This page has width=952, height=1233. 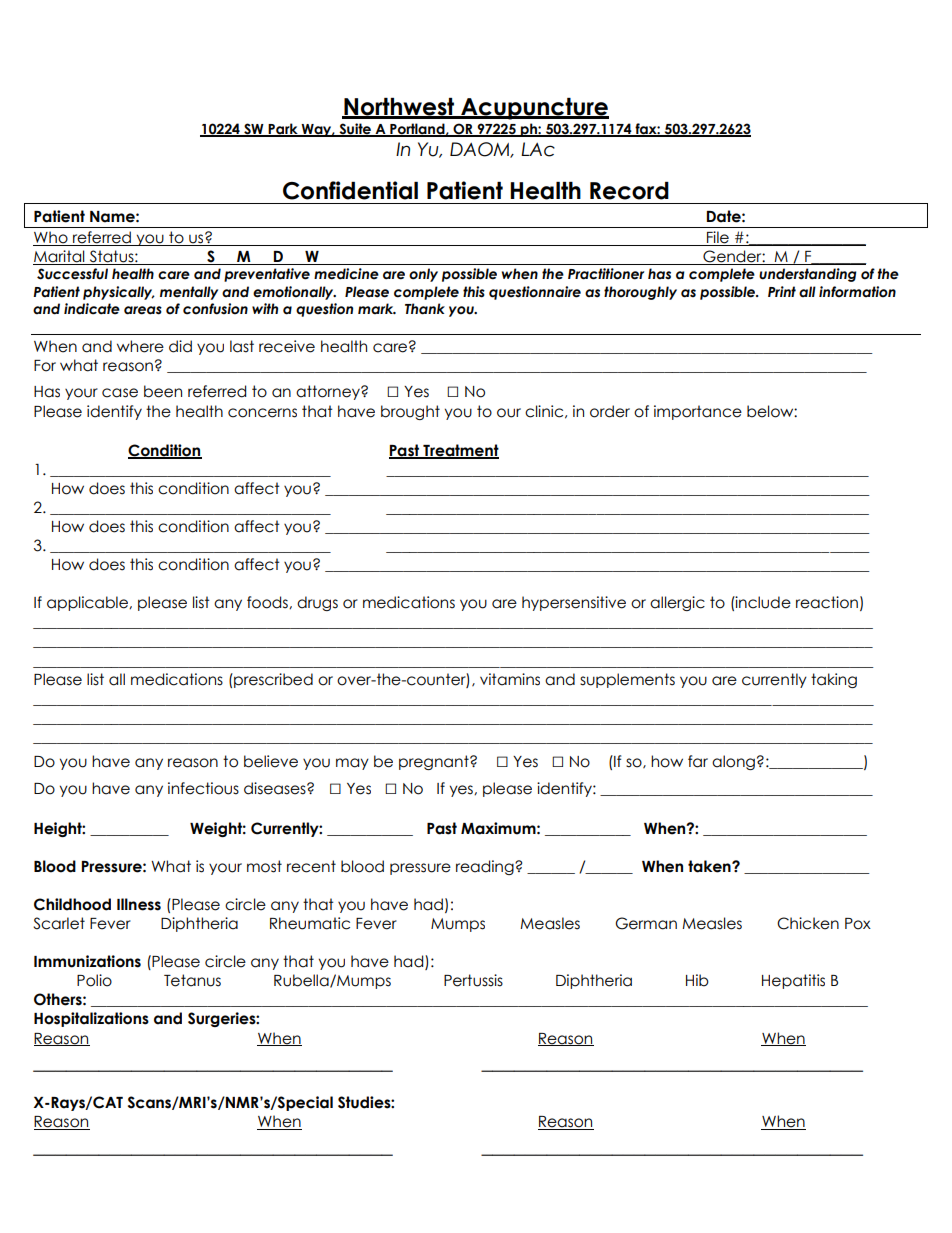 What do you see at coordinates (510, 679) in the page?
I see `vitamins` at bounding box center [510, 679].
